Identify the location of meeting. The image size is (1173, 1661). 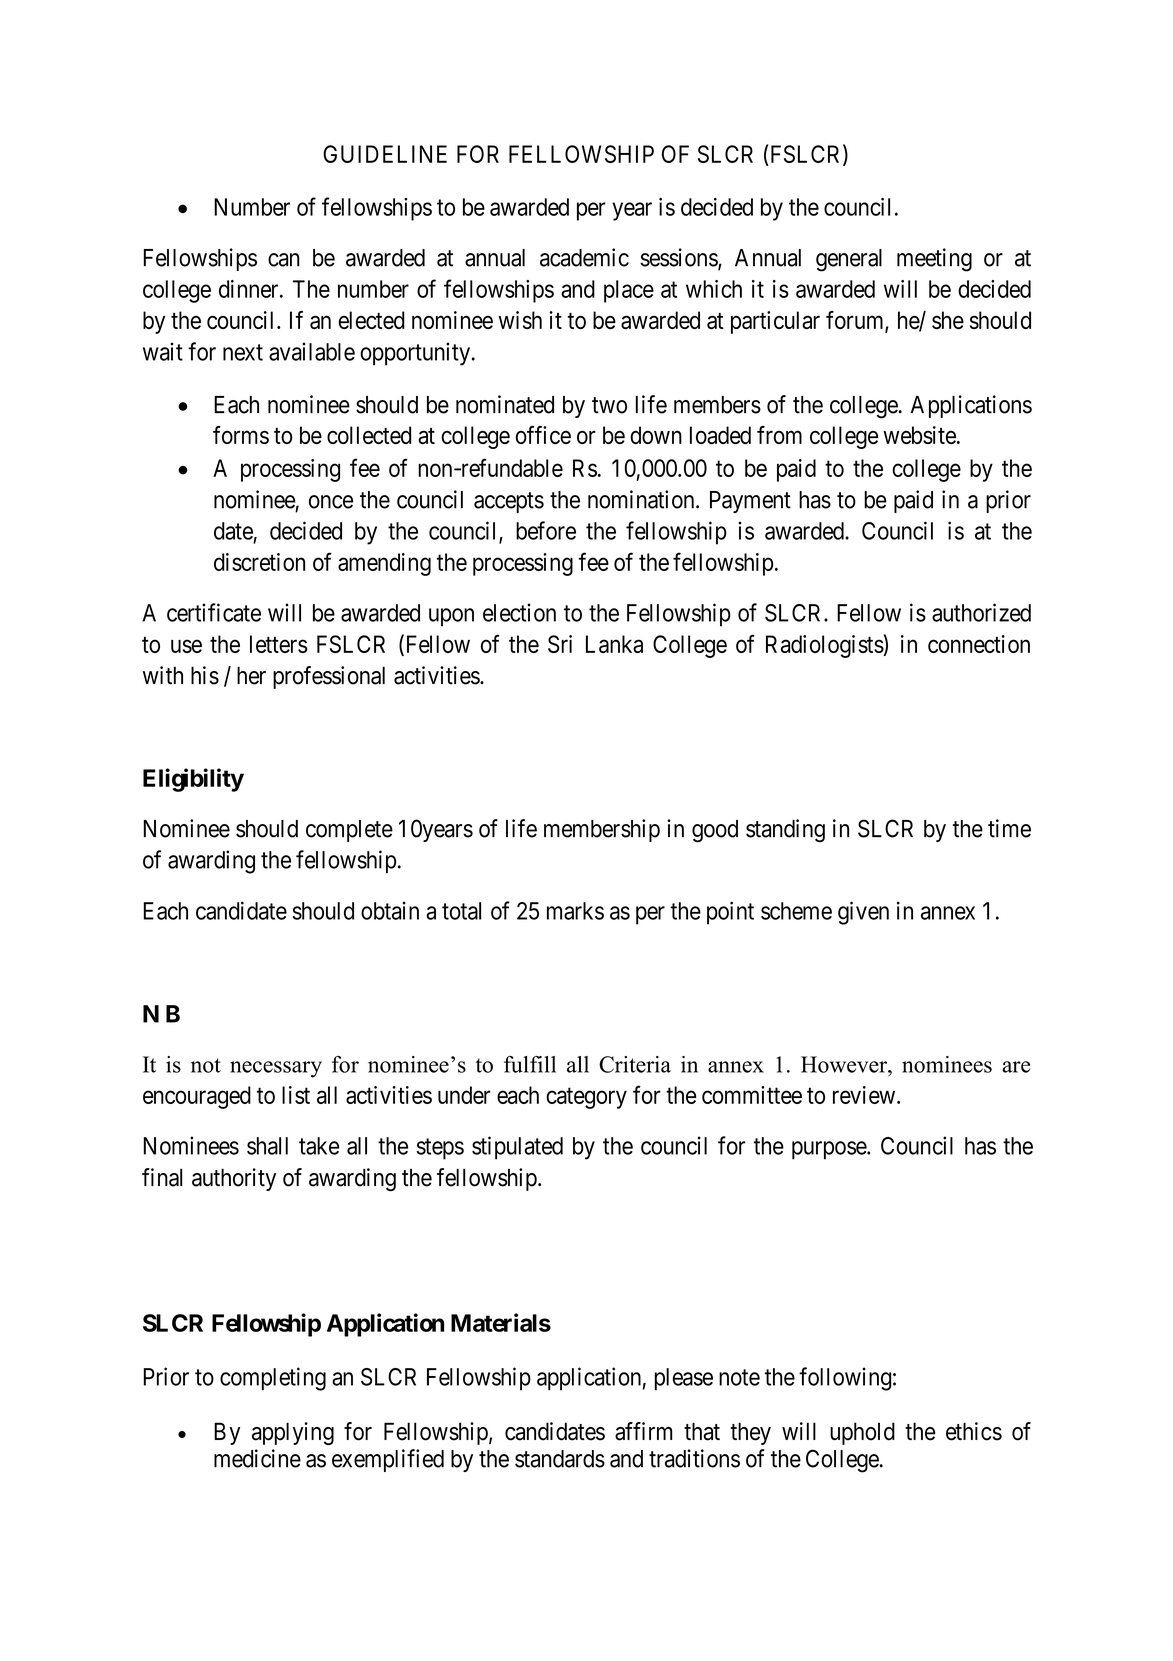
(934, 260).
